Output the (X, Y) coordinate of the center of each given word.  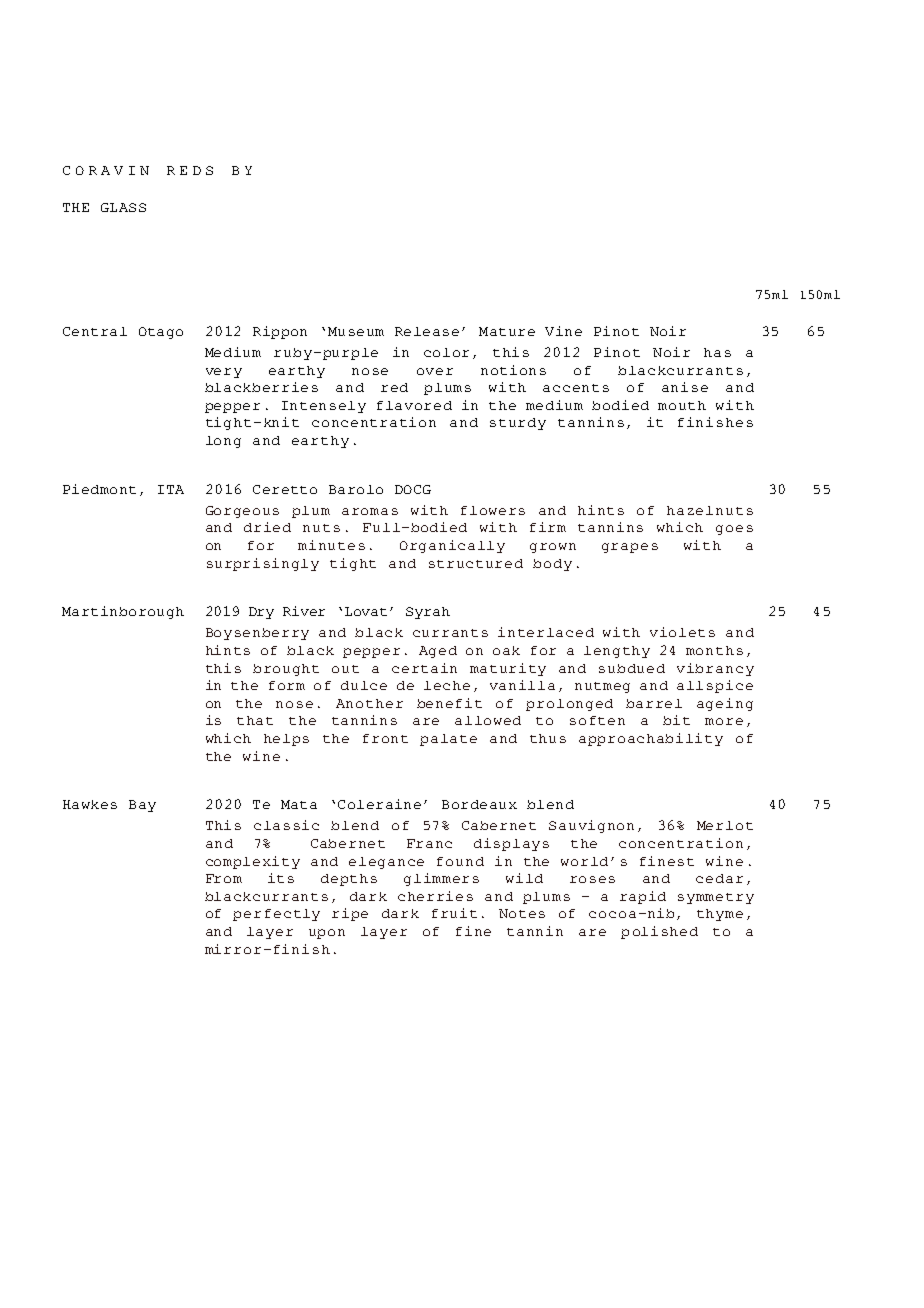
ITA (171, 489)
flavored (414, 405)
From (224, 878)
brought (286, 670)
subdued (632, 668)
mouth (682, 405)
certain (424, 668)
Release (427, 331)
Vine (563, 331)
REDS (190, 170)
